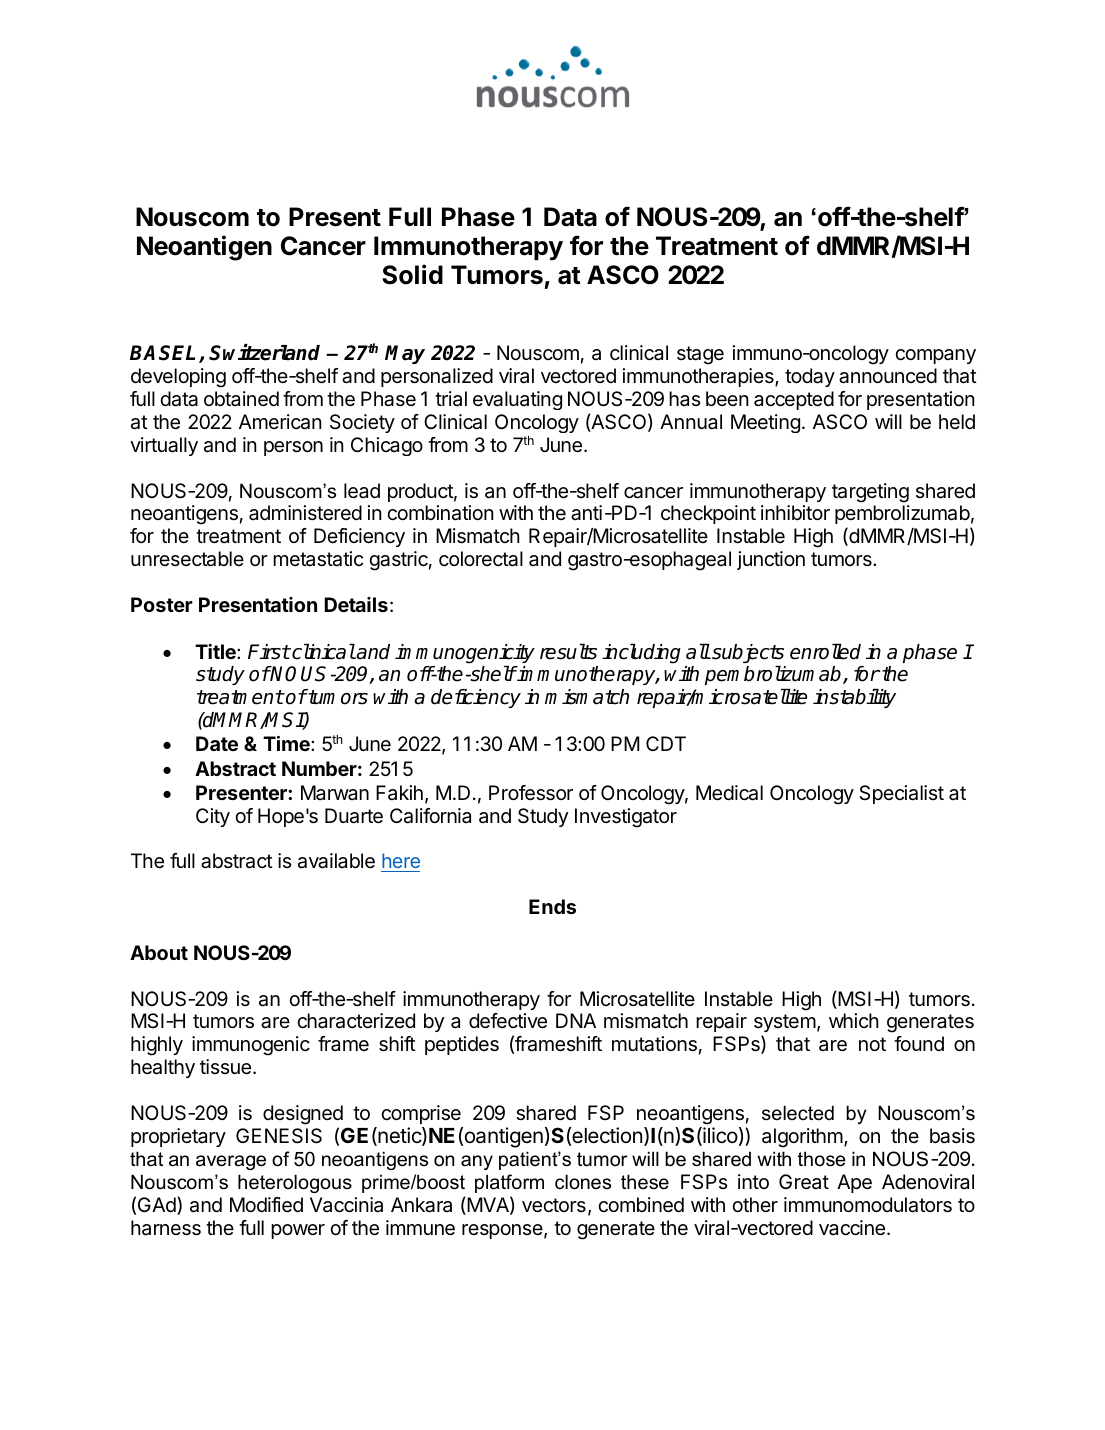  I want to click on available, so click(336, 861).
